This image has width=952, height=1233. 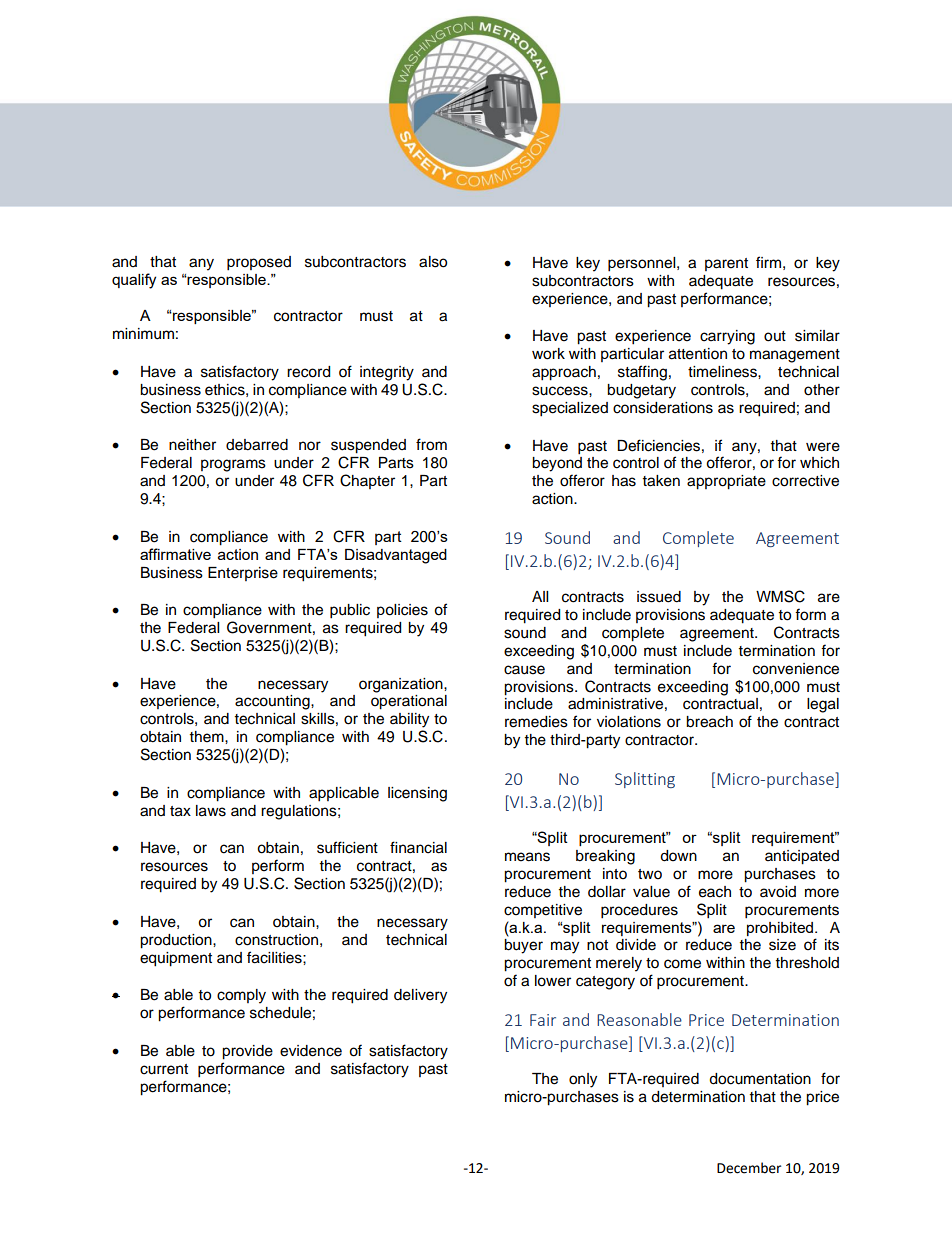 What do you see at coordinates (726, 264) in the image?
I see `parent` at bounding box center [726, 264].
